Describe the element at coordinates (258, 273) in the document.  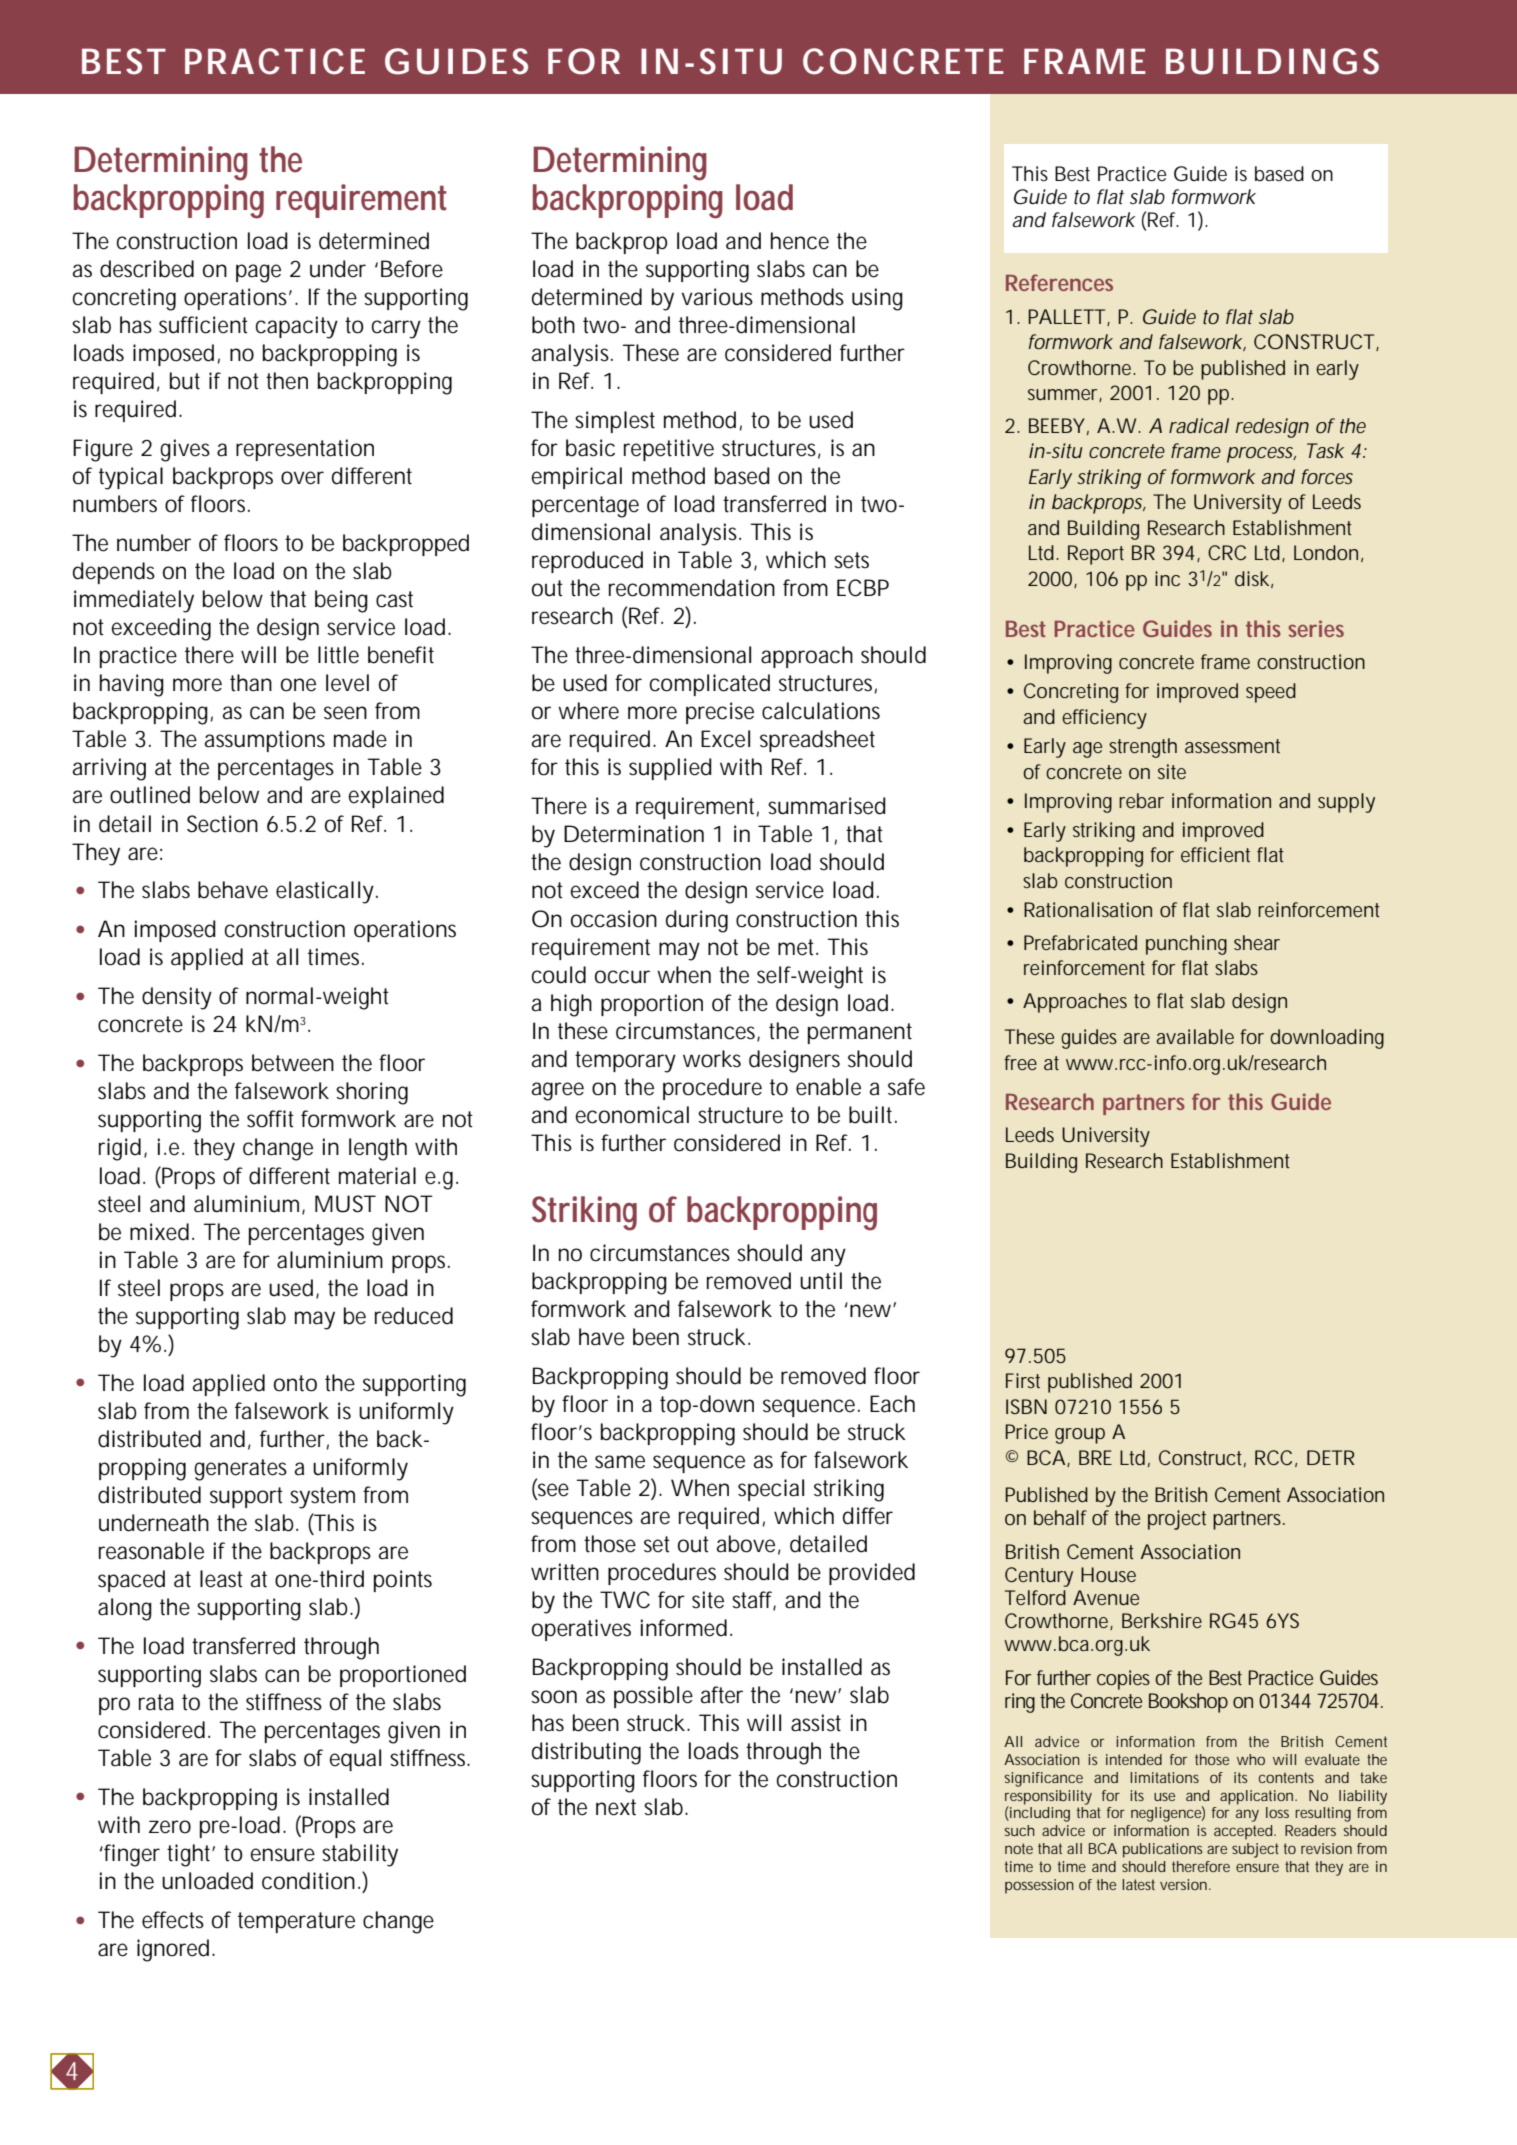
I see `page` at that location.
